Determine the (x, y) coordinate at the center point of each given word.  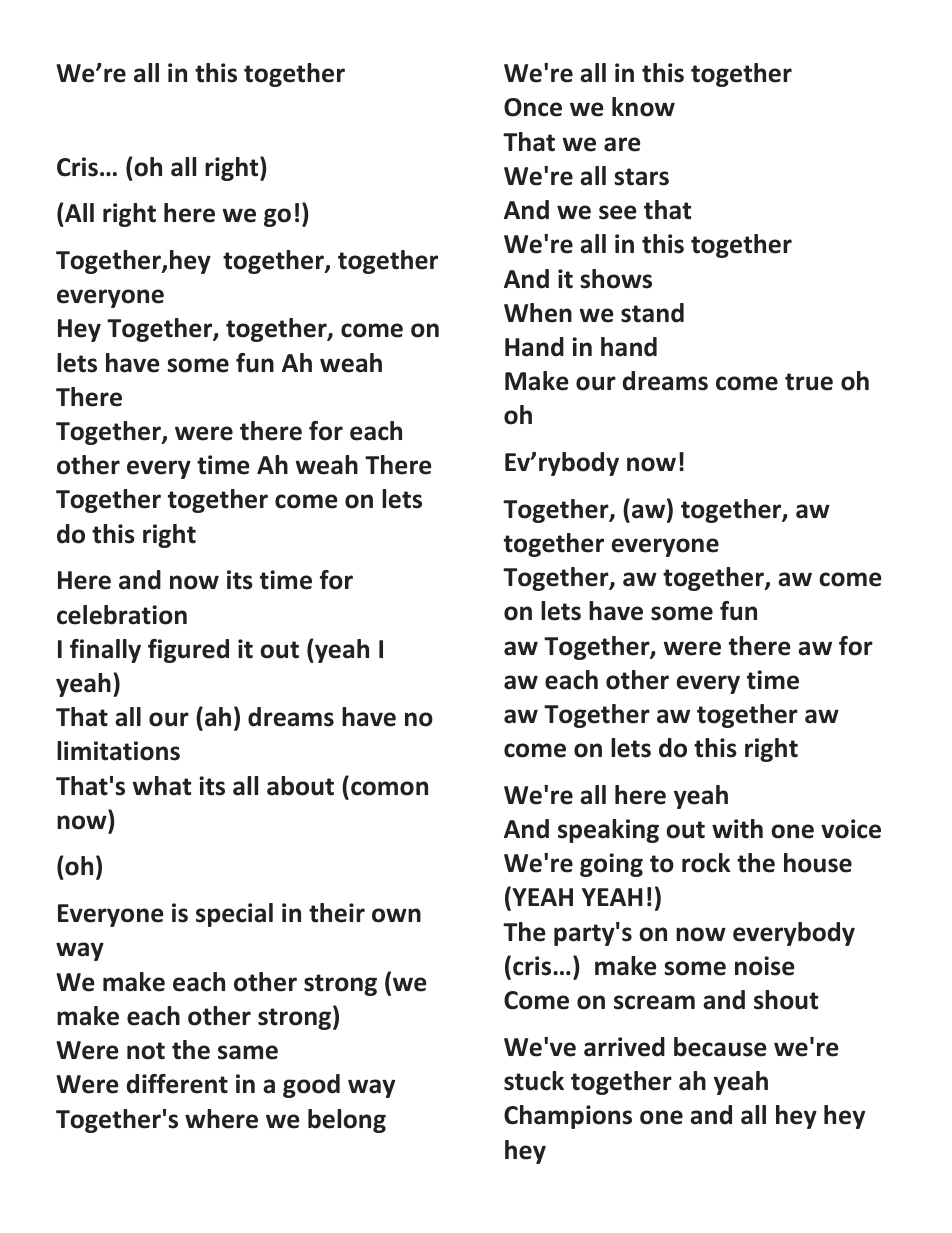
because (720, 1047)
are (622, 144)
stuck (534, 1081)
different (177, 1084)
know (643, 107)
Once (533, 107)
